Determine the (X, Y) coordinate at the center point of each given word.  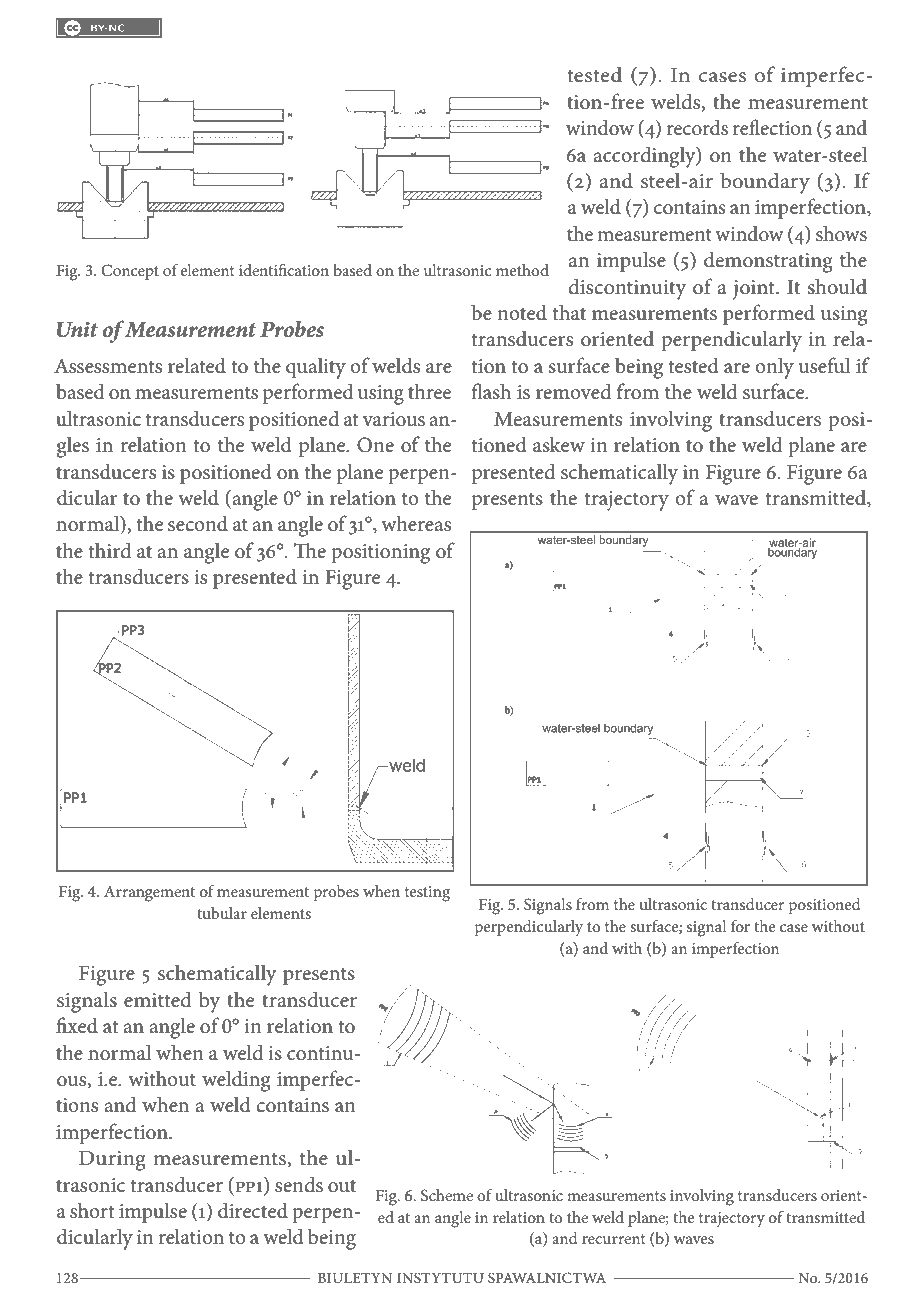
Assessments (108, 366)
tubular (222, 913)
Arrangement (149, 894)
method (522, 270)
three (429, 391)
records (697, 127)
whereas (416, 523)
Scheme (447, 1195)
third (109, 550)
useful (824, 365)
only (774, 368)
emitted (158, 999)
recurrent (614, 1239)
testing (427, 894)
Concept (130, 272)
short (92, 1210)
